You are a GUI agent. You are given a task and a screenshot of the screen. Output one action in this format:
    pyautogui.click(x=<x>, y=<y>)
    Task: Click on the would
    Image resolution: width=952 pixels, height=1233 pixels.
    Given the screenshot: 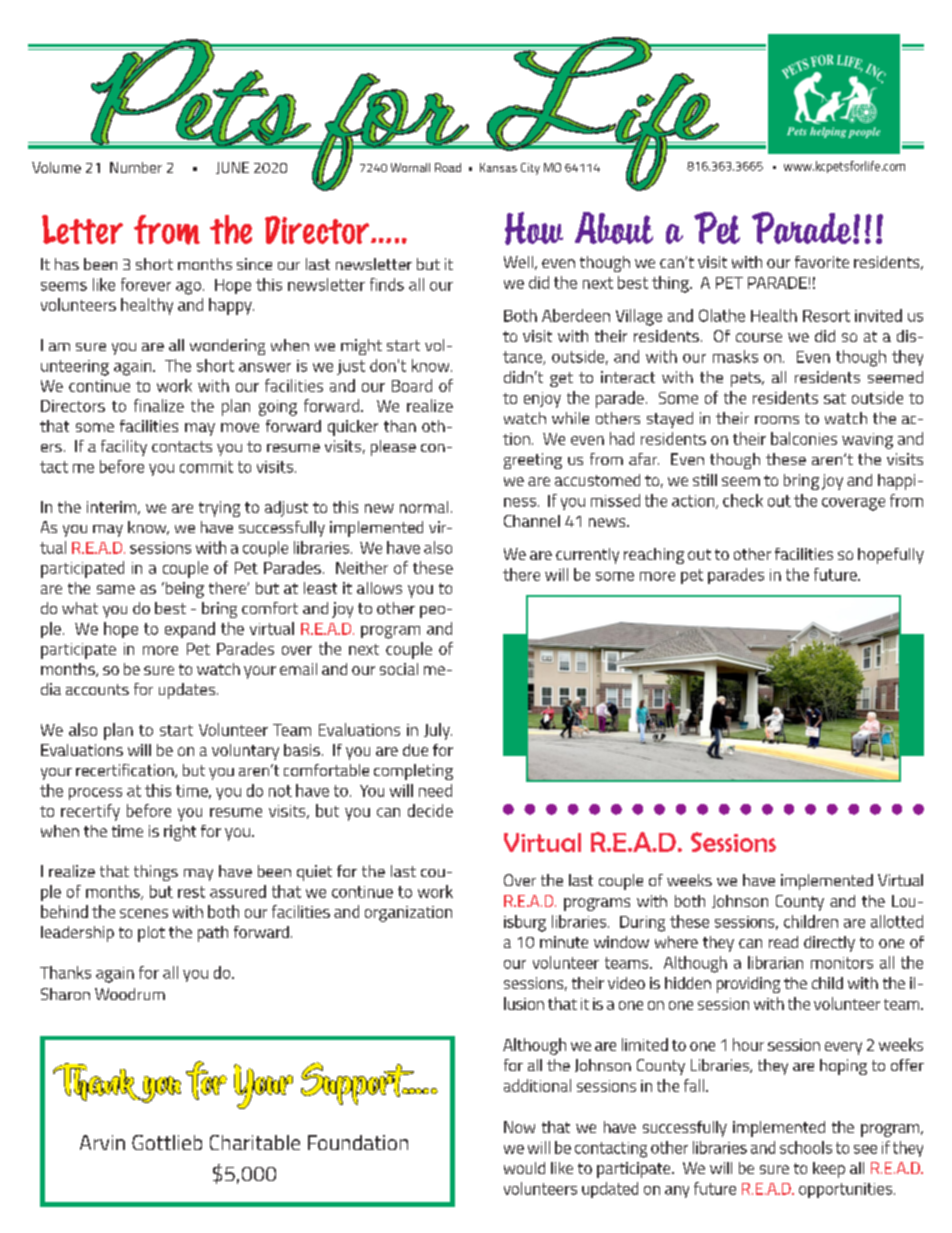 What is the action you would take?
    pyautogui.click(x=524, y=1168)
